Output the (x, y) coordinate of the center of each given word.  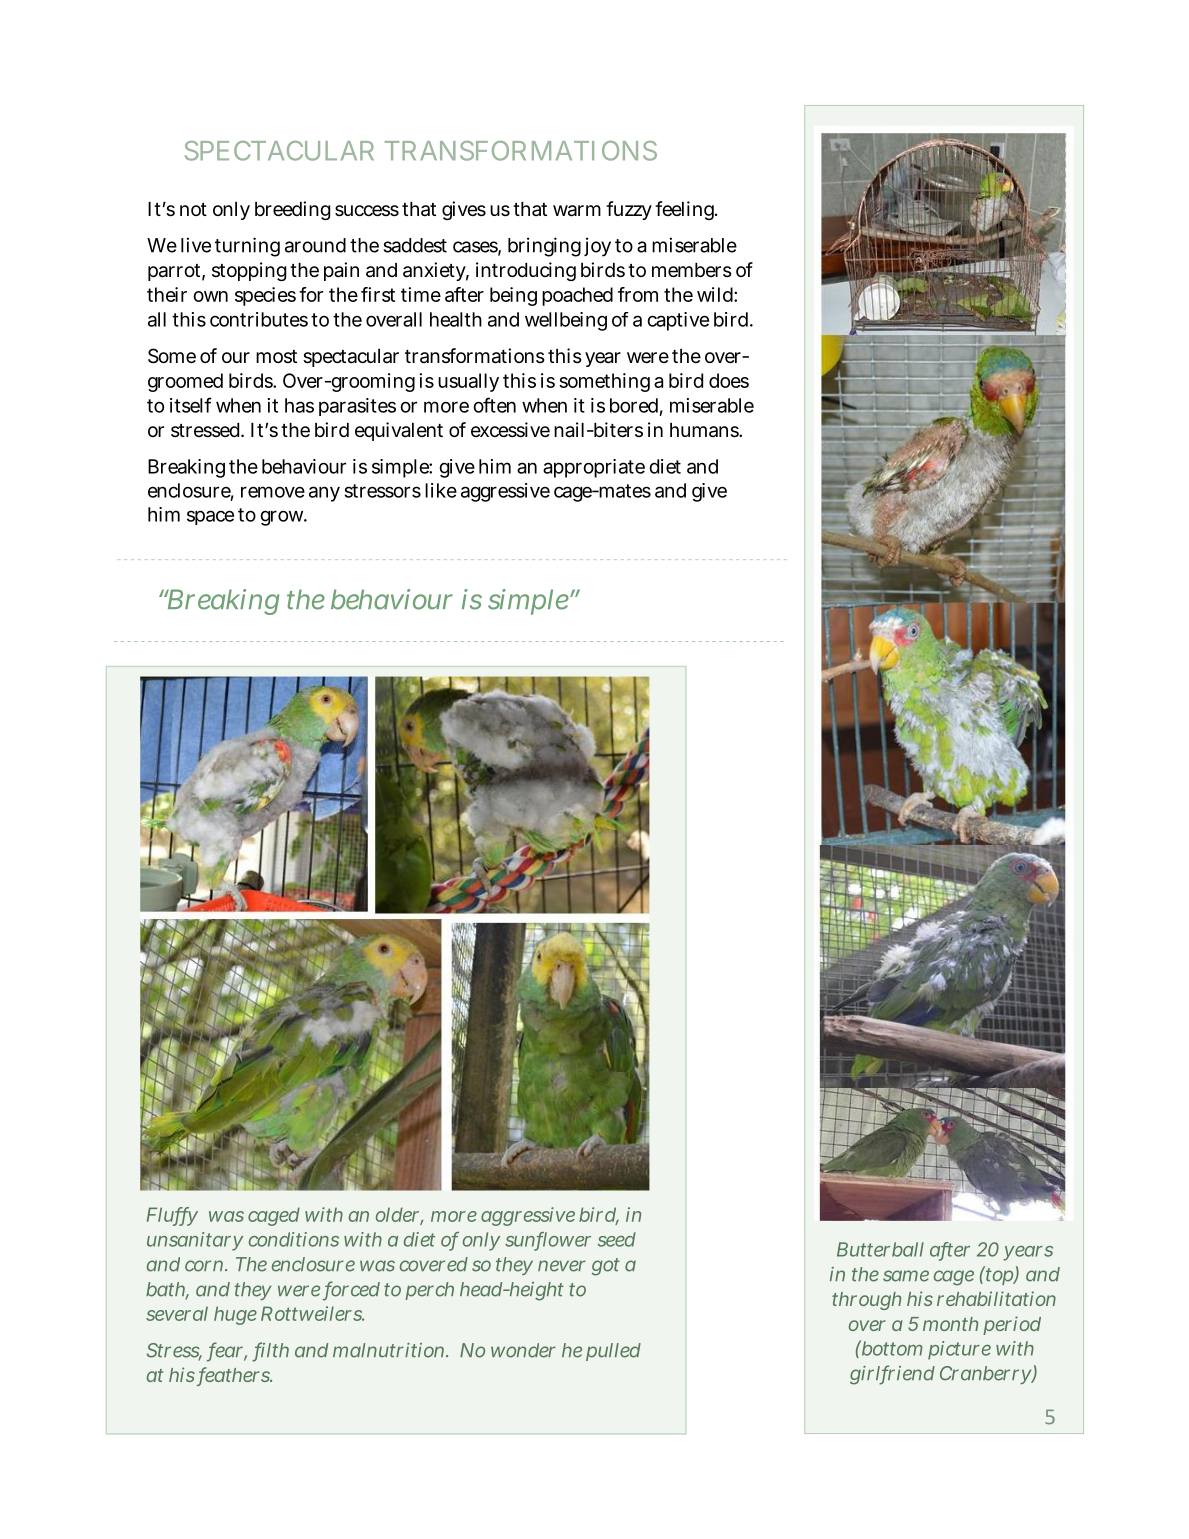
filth (271, 1351)
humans (705, 430)
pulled (613, 1352)
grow (282, 518)
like (441, 490)
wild (716, 294)
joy (597, 247)
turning (247, 247)
